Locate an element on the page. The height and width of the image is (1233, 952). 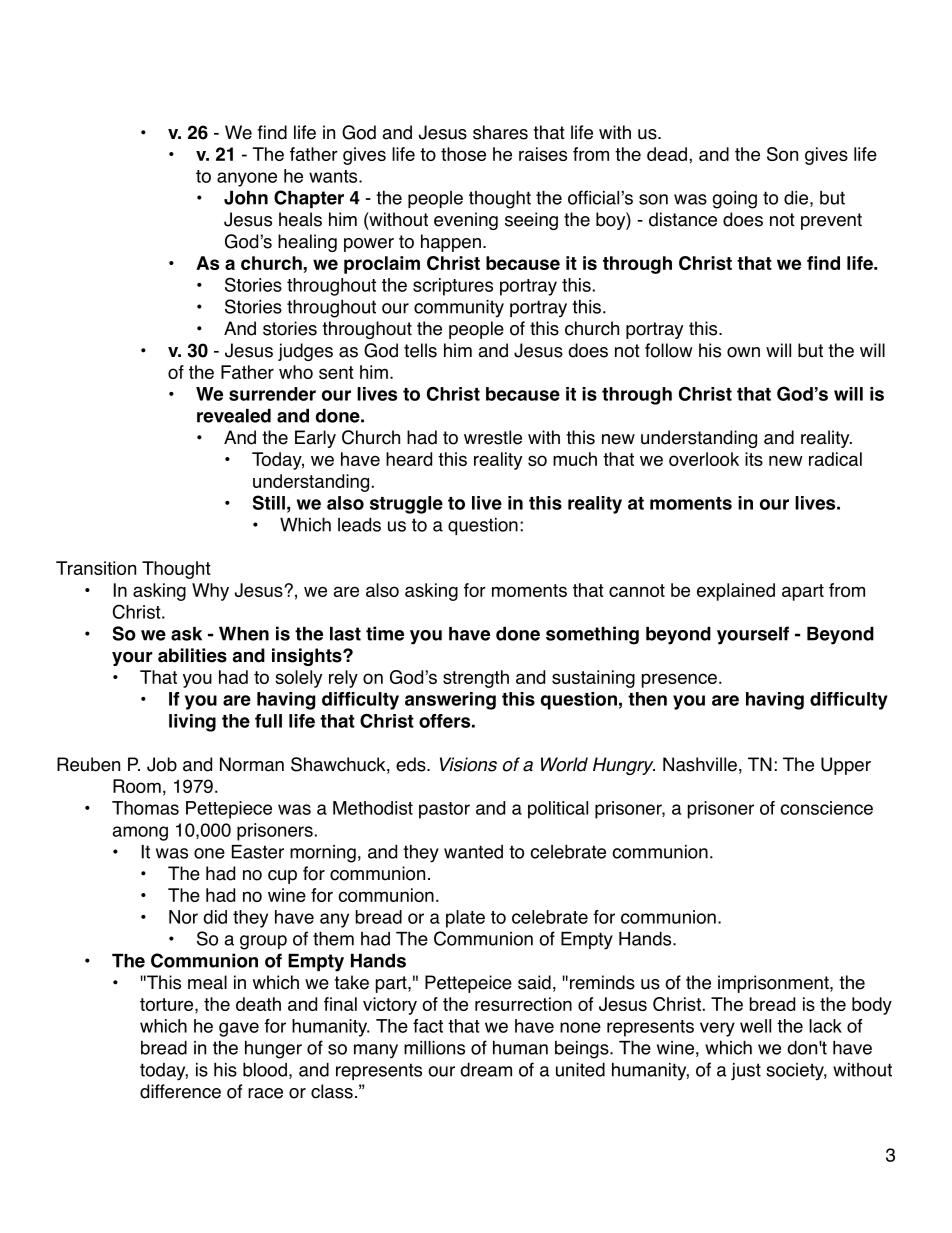
anyone is located at coordinates (247, 179).
